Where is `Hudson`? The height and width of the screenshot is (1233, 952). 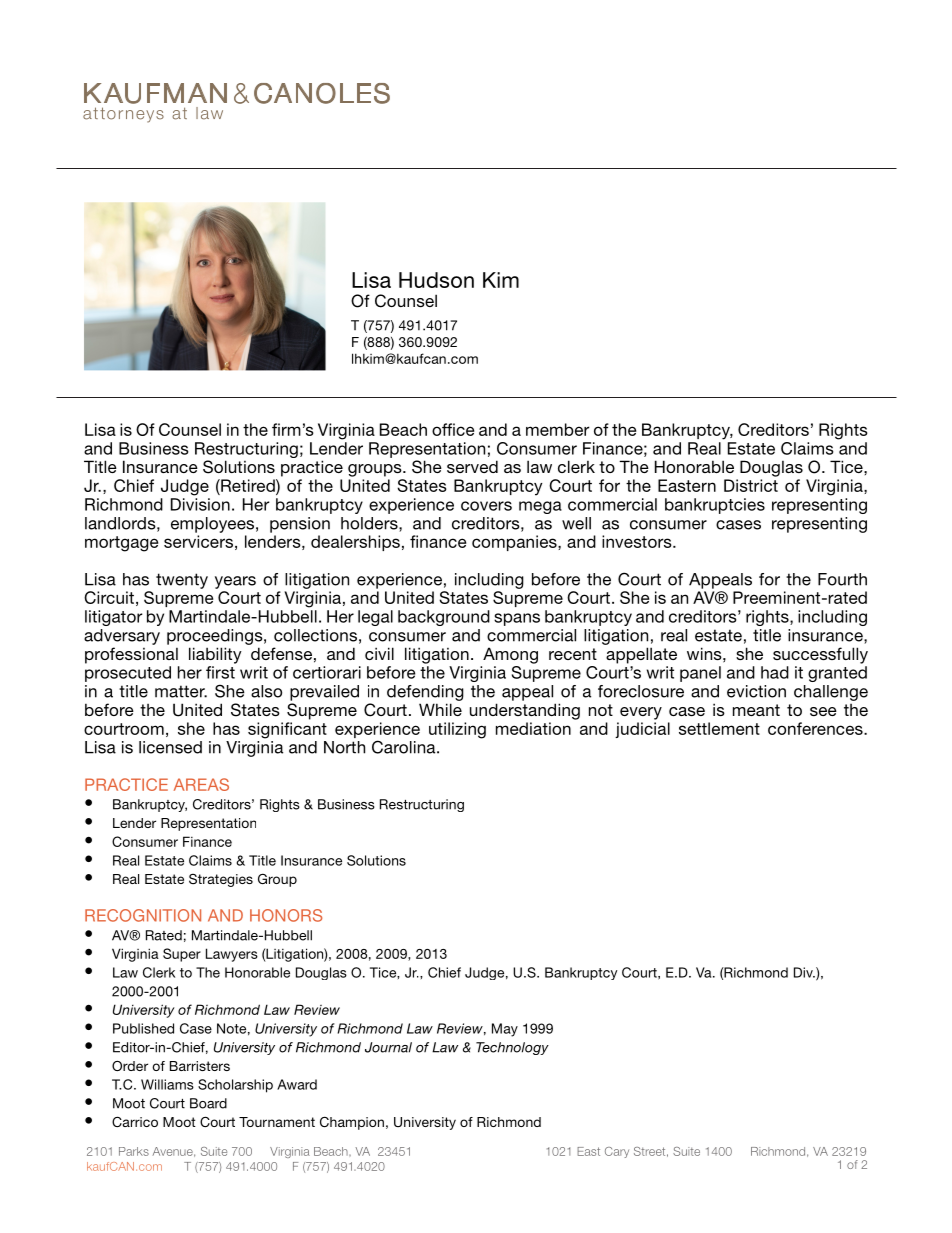
Hudson is located at coordinates (436, 280).
